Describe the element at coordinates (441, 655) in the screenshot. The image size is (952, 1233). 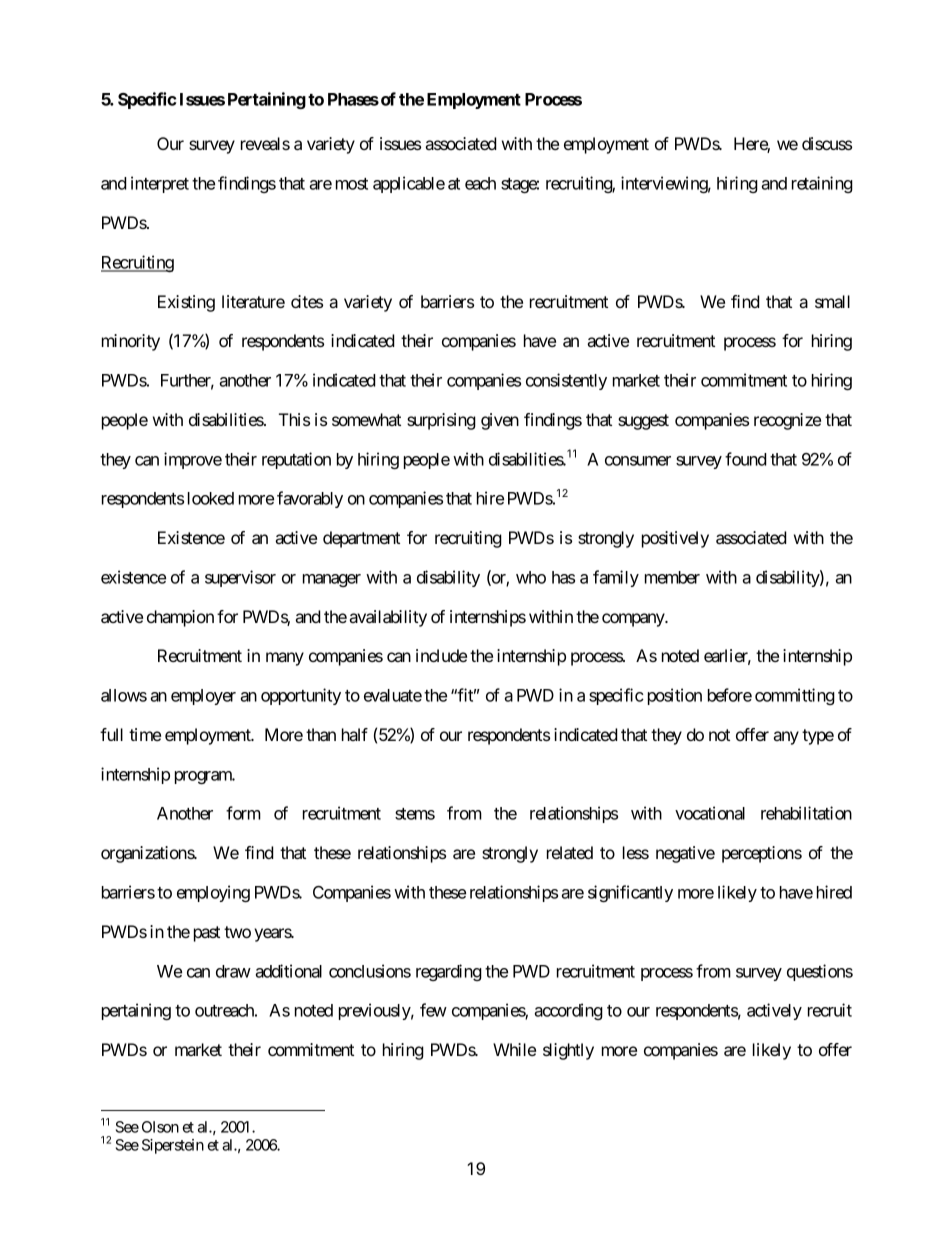
I see `include` at that location.
